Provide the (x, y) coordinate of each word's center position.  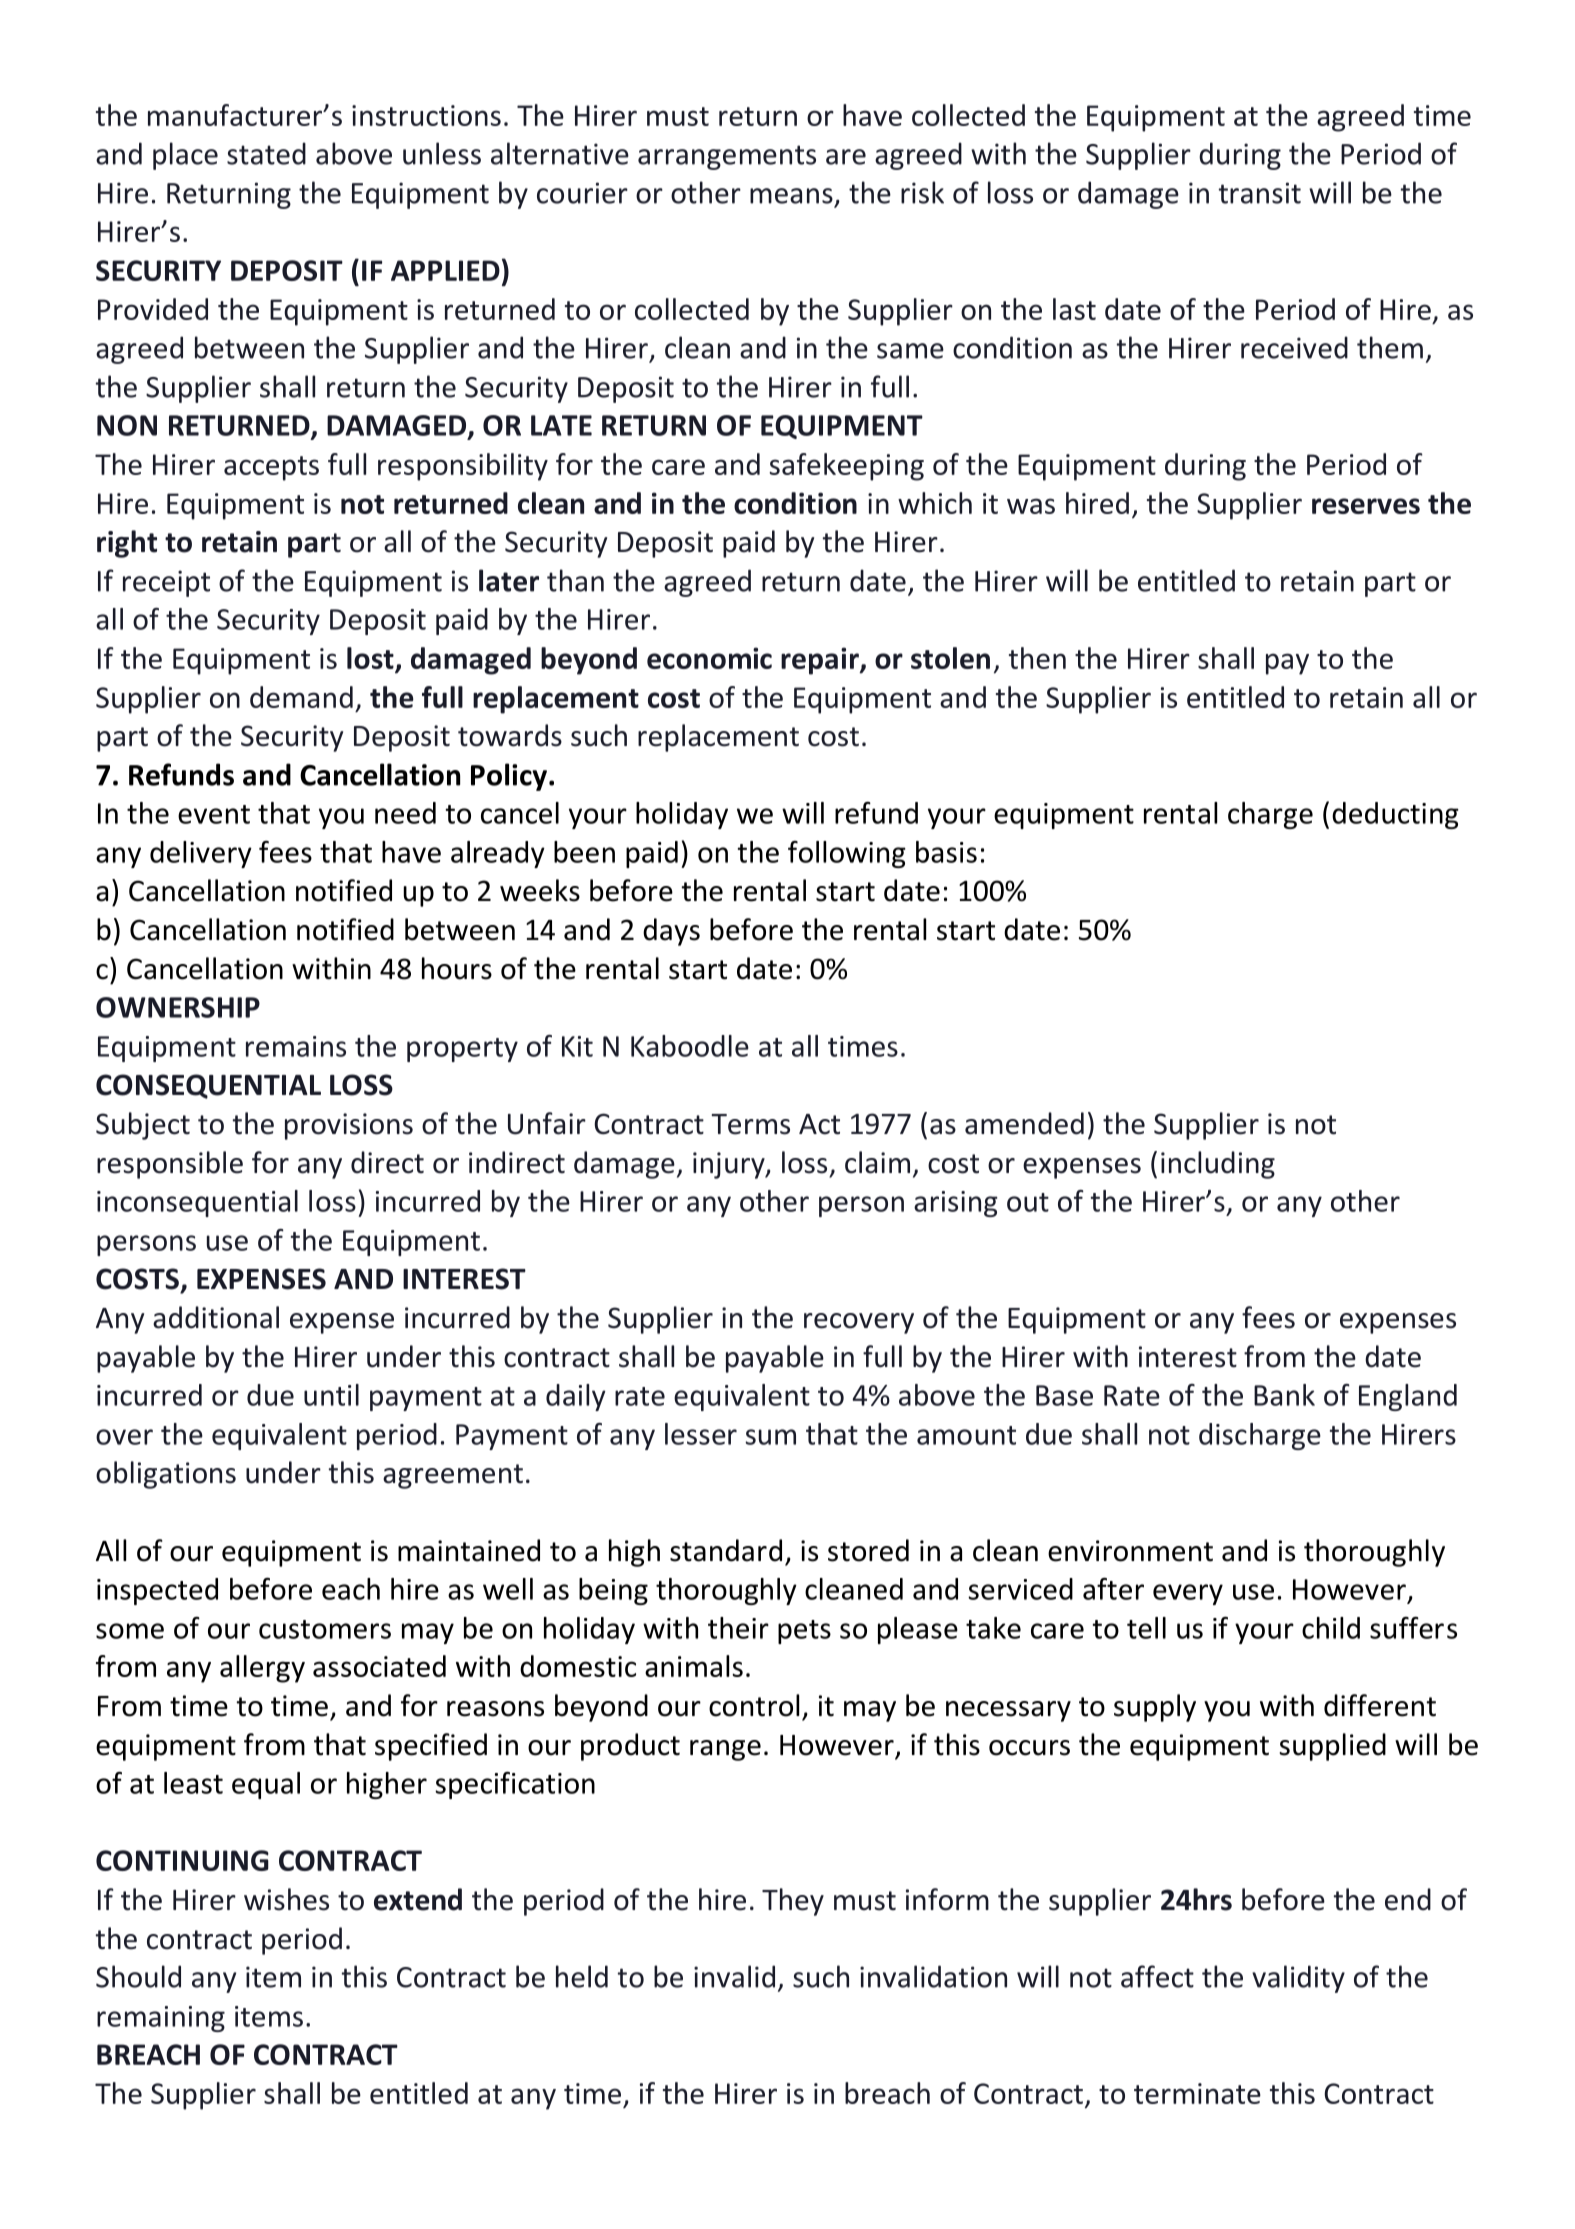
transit (1259, 193)
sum (770, 1437)
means (791, 196)
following (847, 854)
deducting (1395, 815)
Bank (1284, 1395)
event (214, 814)
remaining (161, 2019)
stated (266, 153)
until (331, 1395)
